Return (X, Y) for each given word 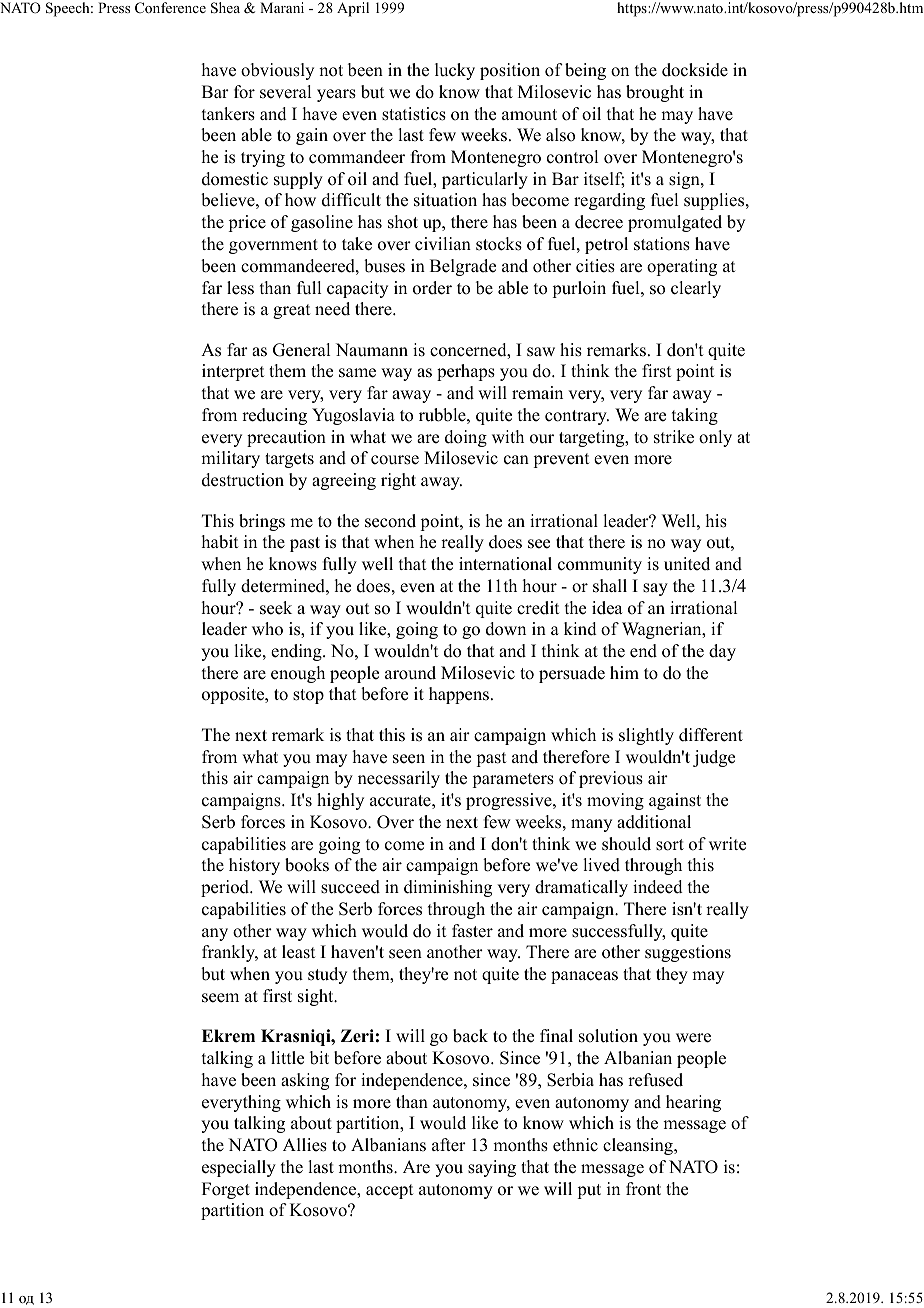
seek (276, 608)
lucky (455, 71)
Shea (225, 8)
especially (239, 1168)
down (506, 629)
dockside (695, 70)
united (687, 564)
